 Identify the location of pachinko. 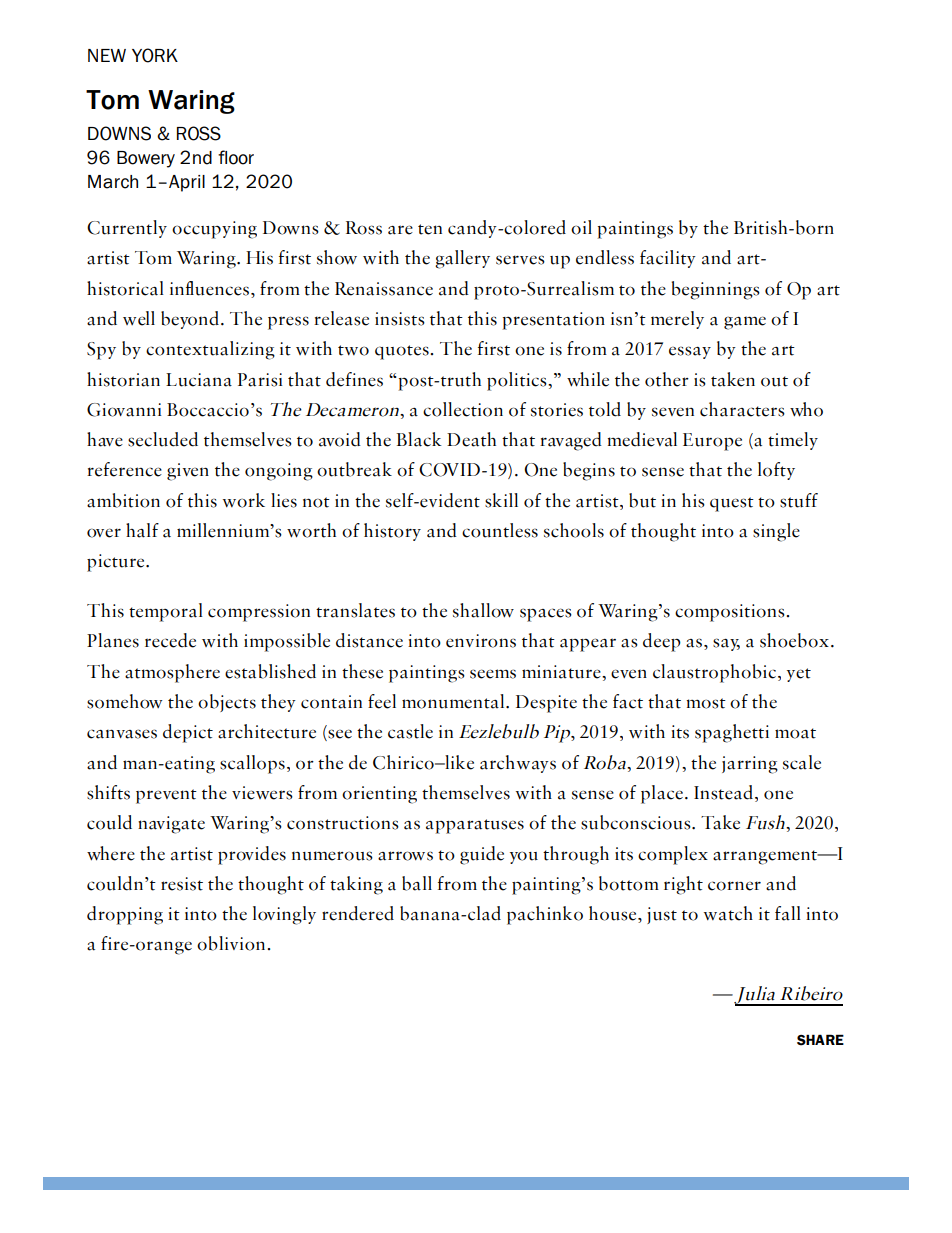
(545, 915).
